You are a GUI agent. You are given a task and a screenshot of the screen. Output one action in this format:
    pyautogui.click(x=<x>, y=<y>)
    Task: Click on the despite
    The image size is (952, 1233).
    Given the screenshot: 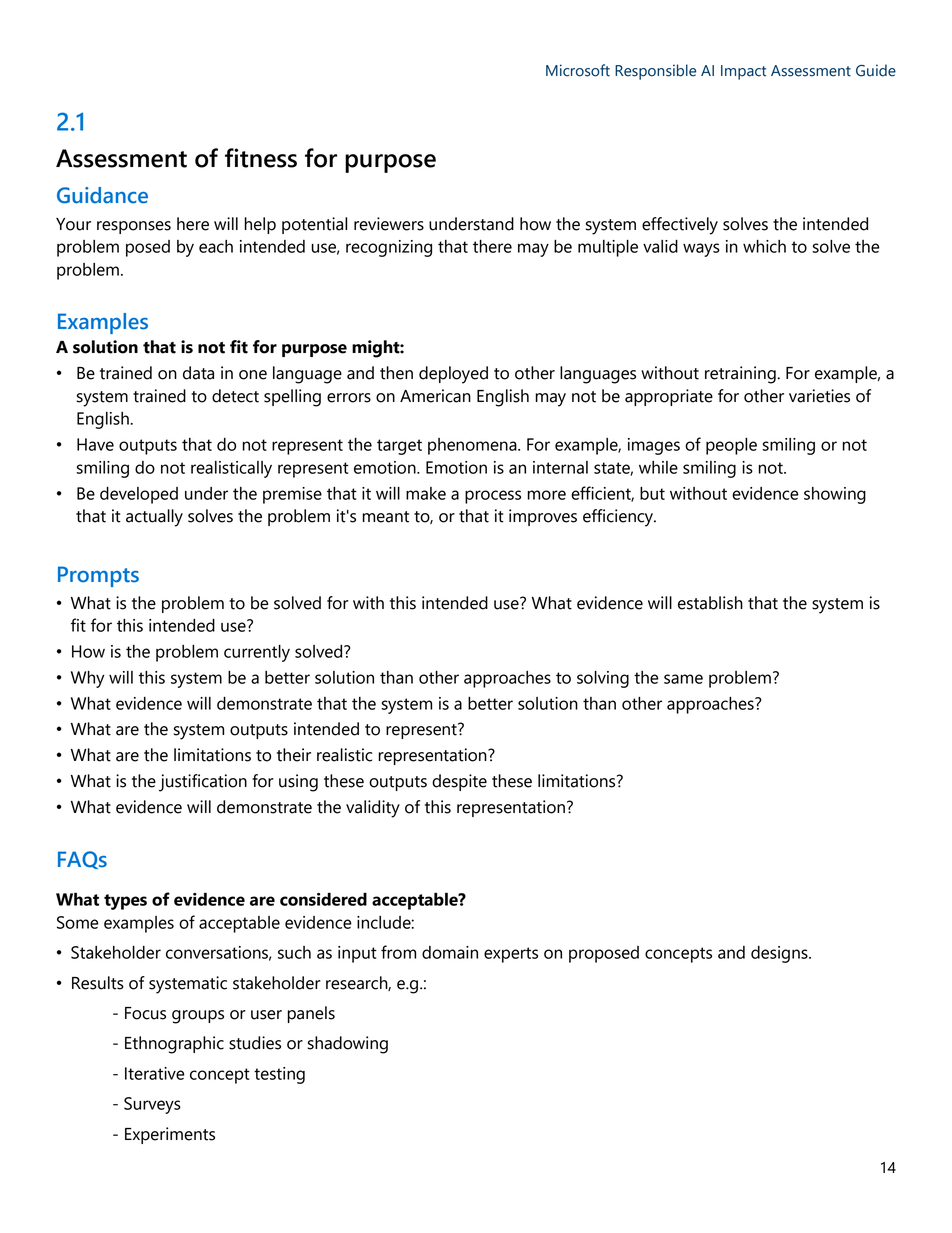 What is the action you would take?
    pyautogui.click(x=459, y=782)
